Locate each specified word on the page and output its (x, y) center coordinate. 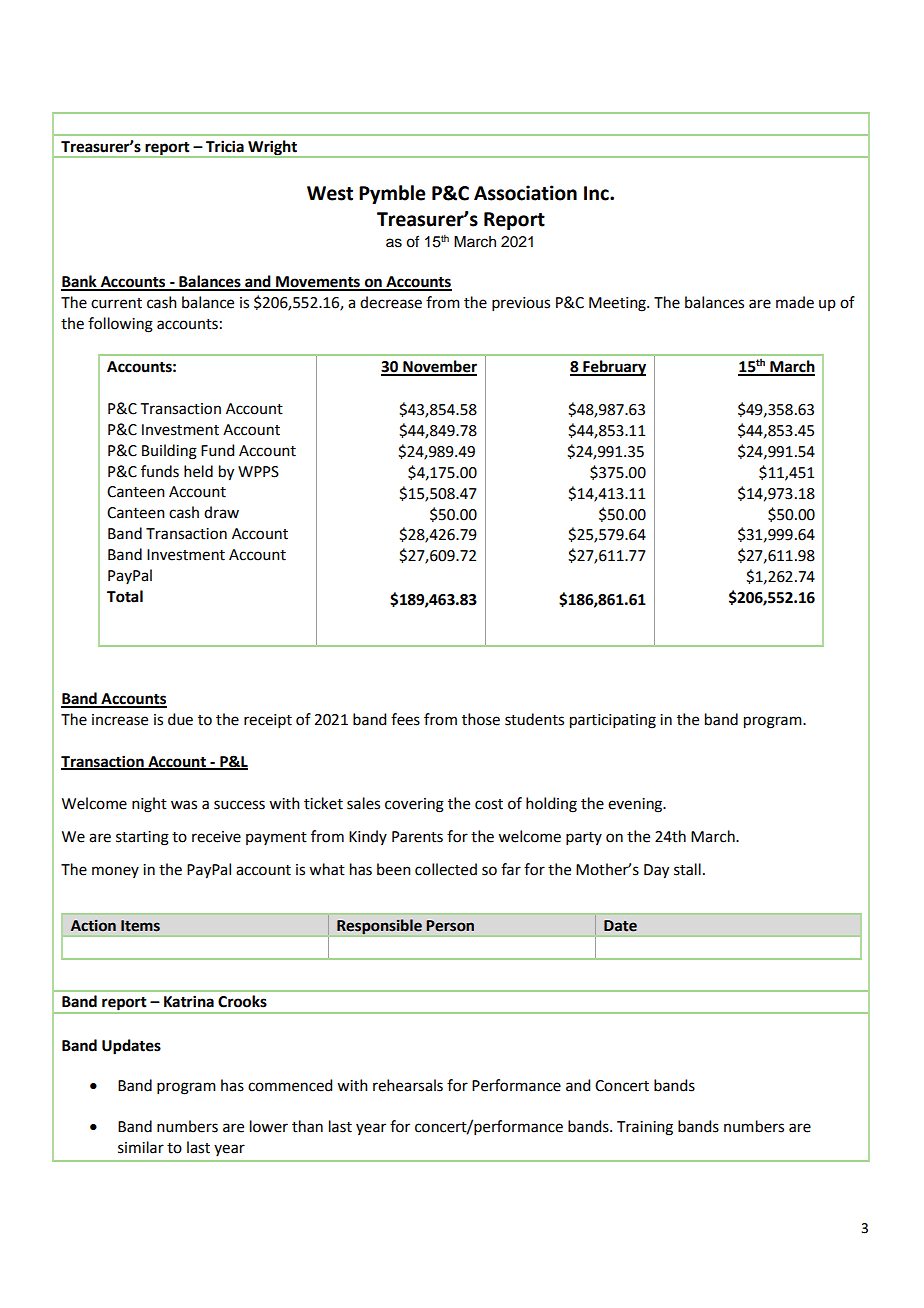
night (149, 805)
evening (636, 805)
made (795, 302)
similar (141, 1147)
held (198, 471)
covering (414, 805)
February (613, 368)
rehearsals (408, 1085)
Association (525, 193)
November (439, 367)
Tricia (225, 146)
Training (645, 1128)
